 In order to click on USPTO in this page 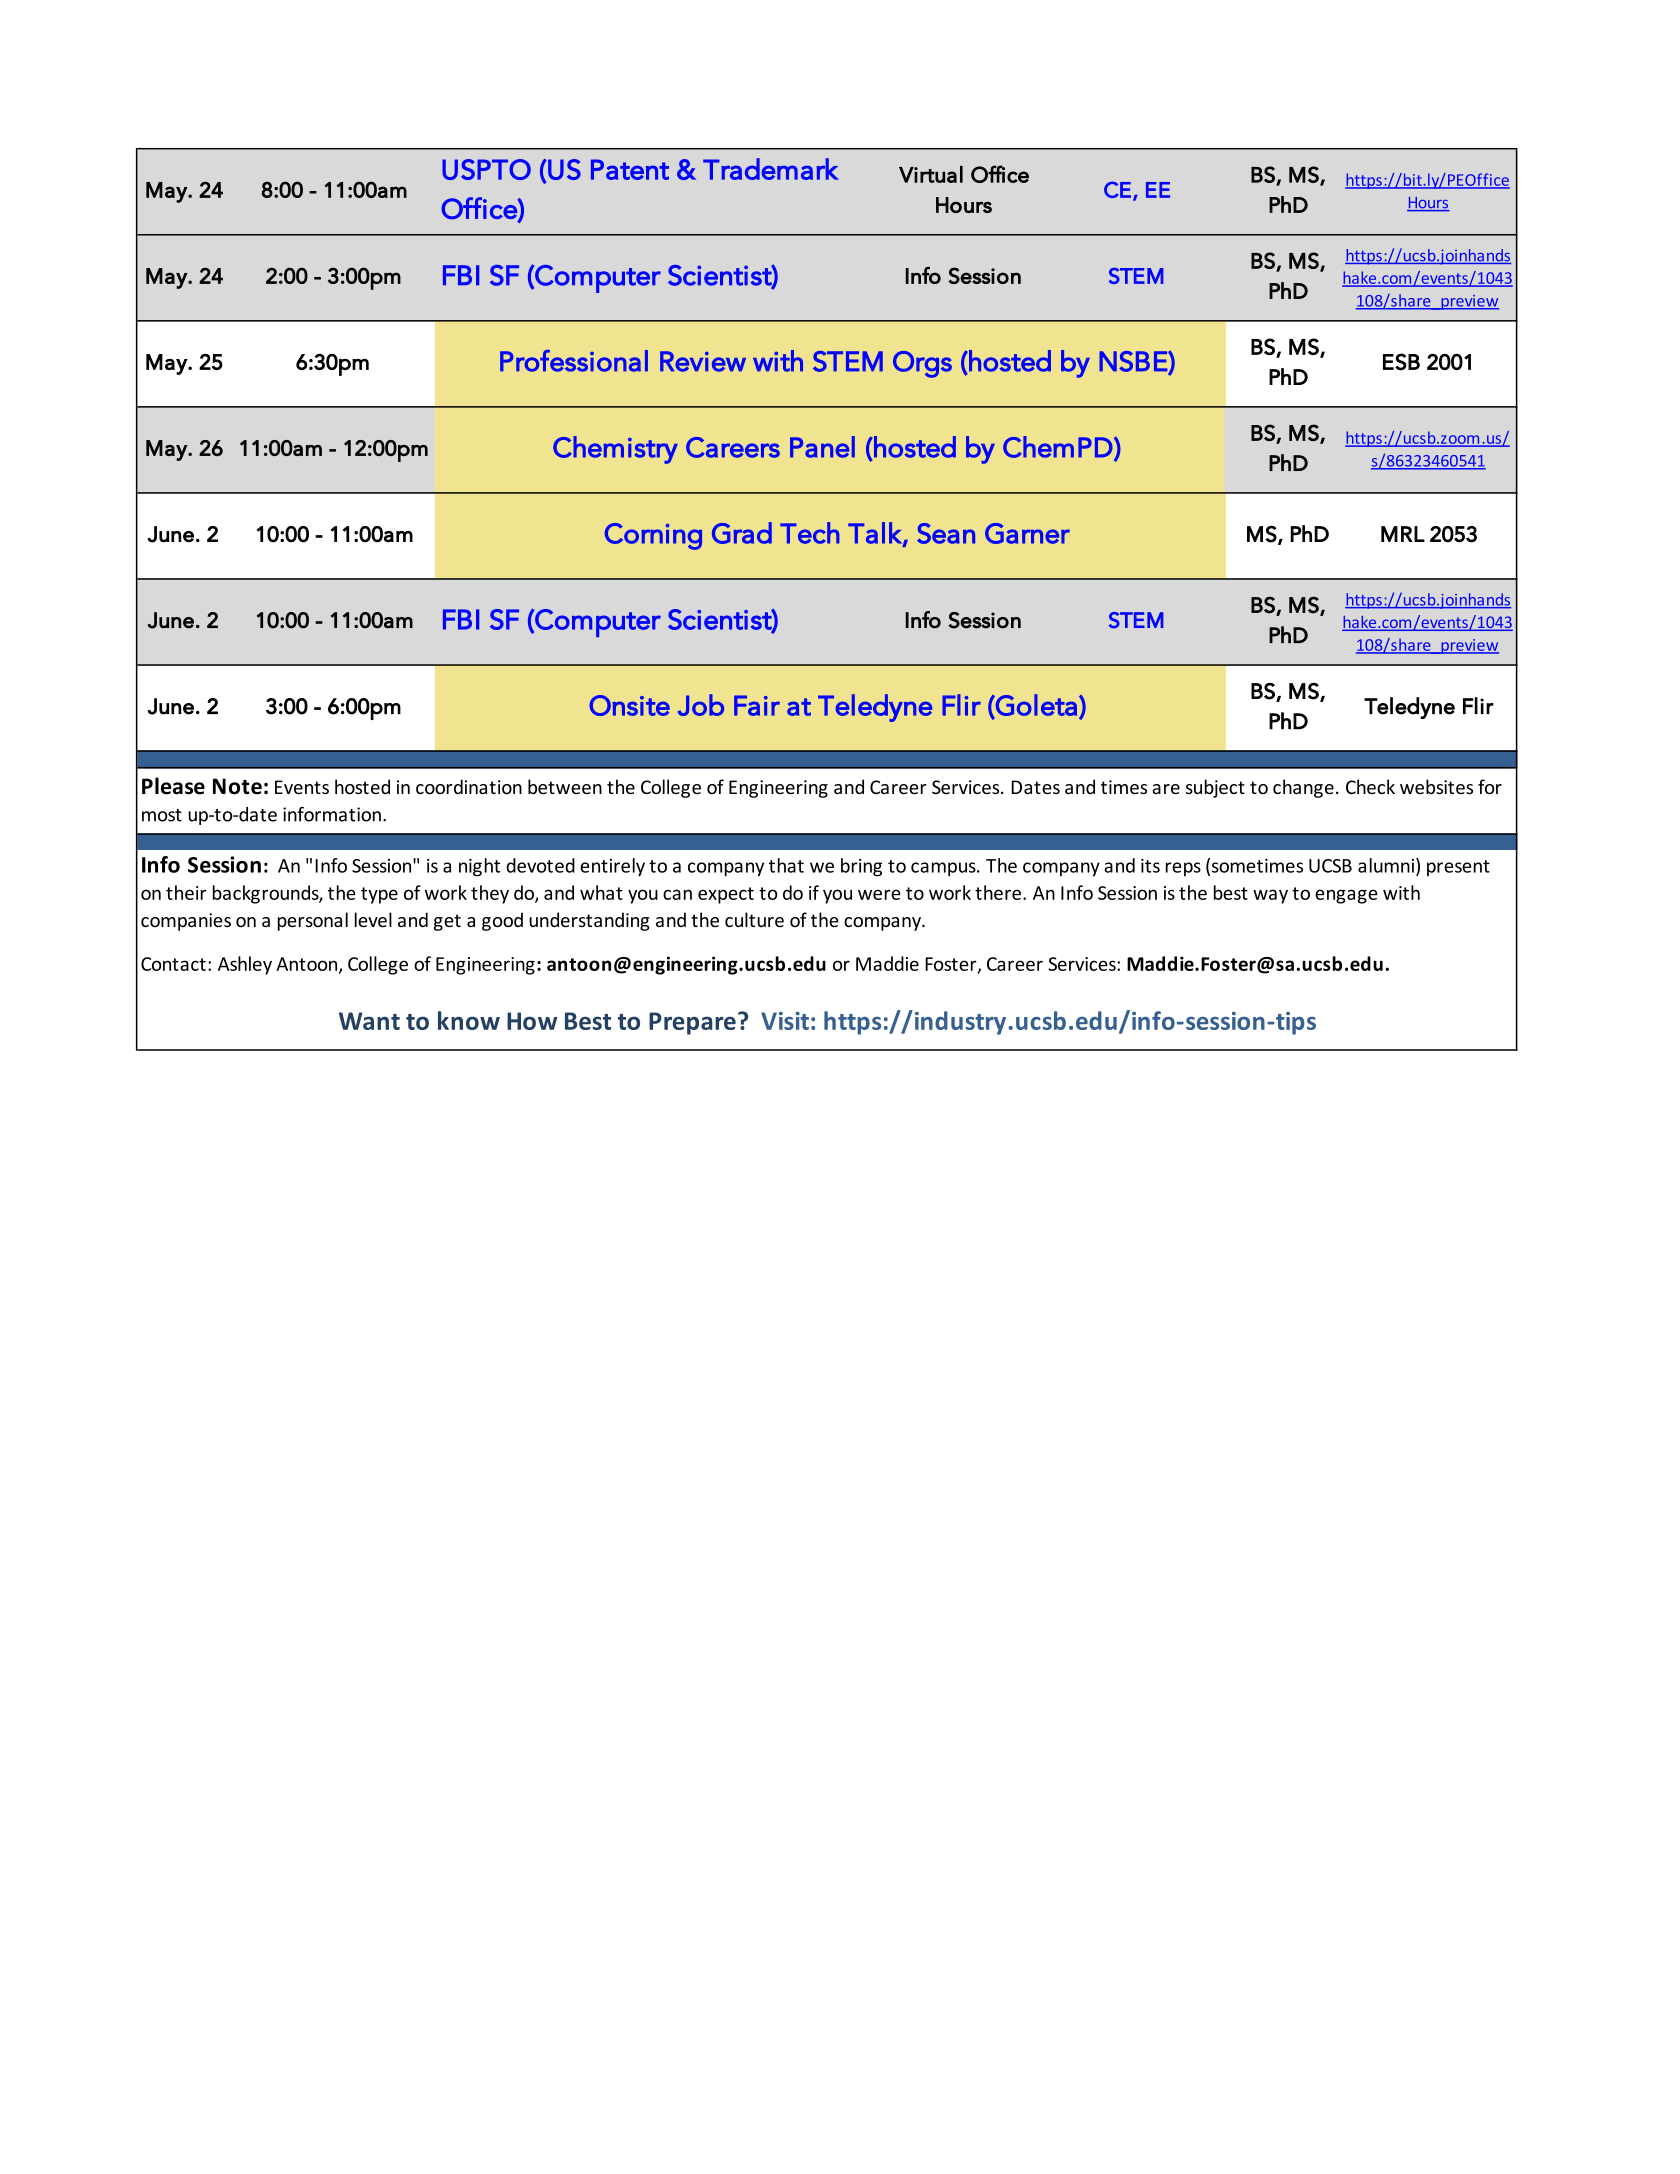, I will do `click(486, 169)`.
